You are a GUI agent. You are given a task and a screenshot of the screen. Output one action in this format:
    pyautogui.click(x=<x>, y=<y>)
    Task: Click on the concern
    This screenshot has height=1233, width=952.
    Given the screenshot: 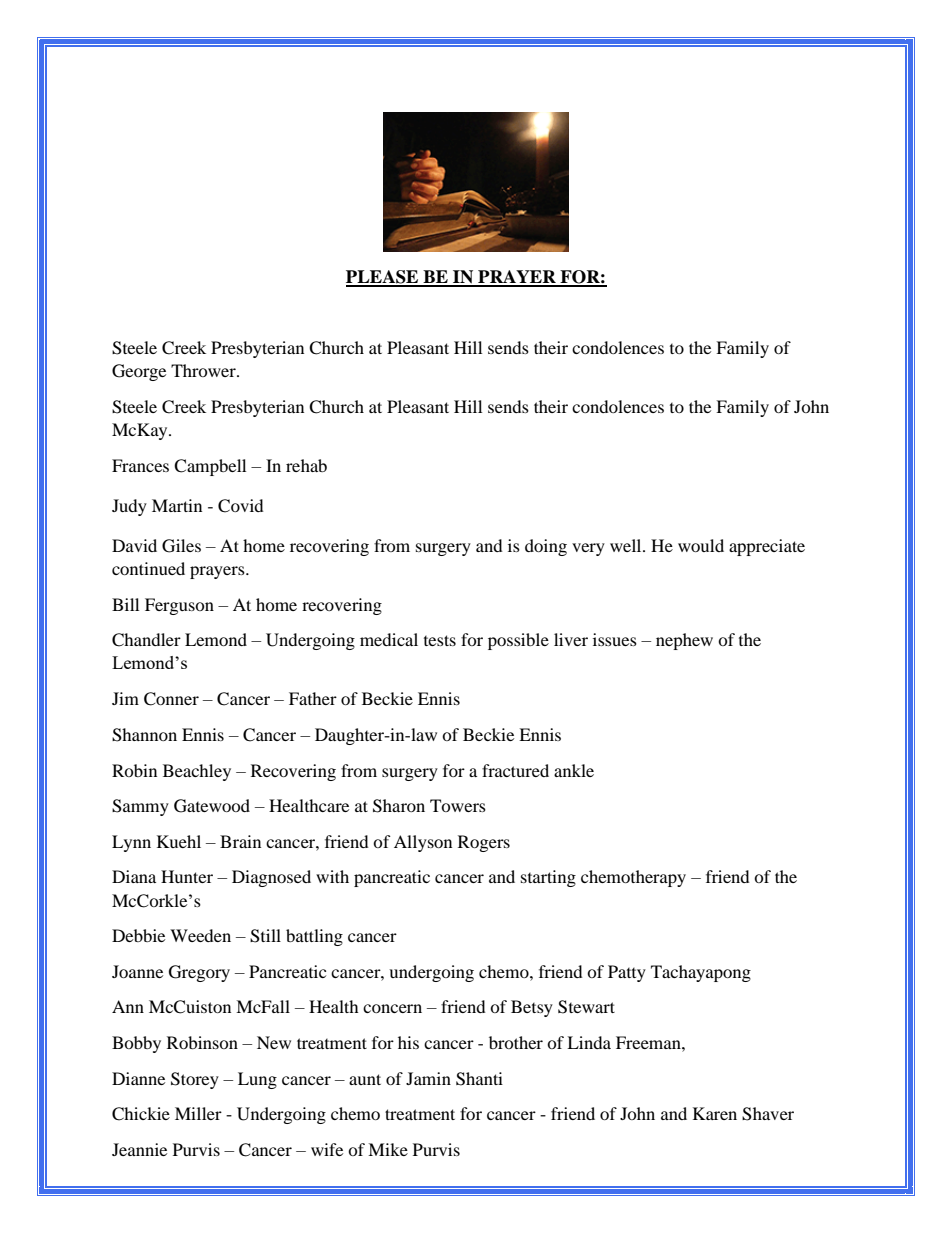 What is the action you would take?
    pyautogui.click(x=392, y=1008)
